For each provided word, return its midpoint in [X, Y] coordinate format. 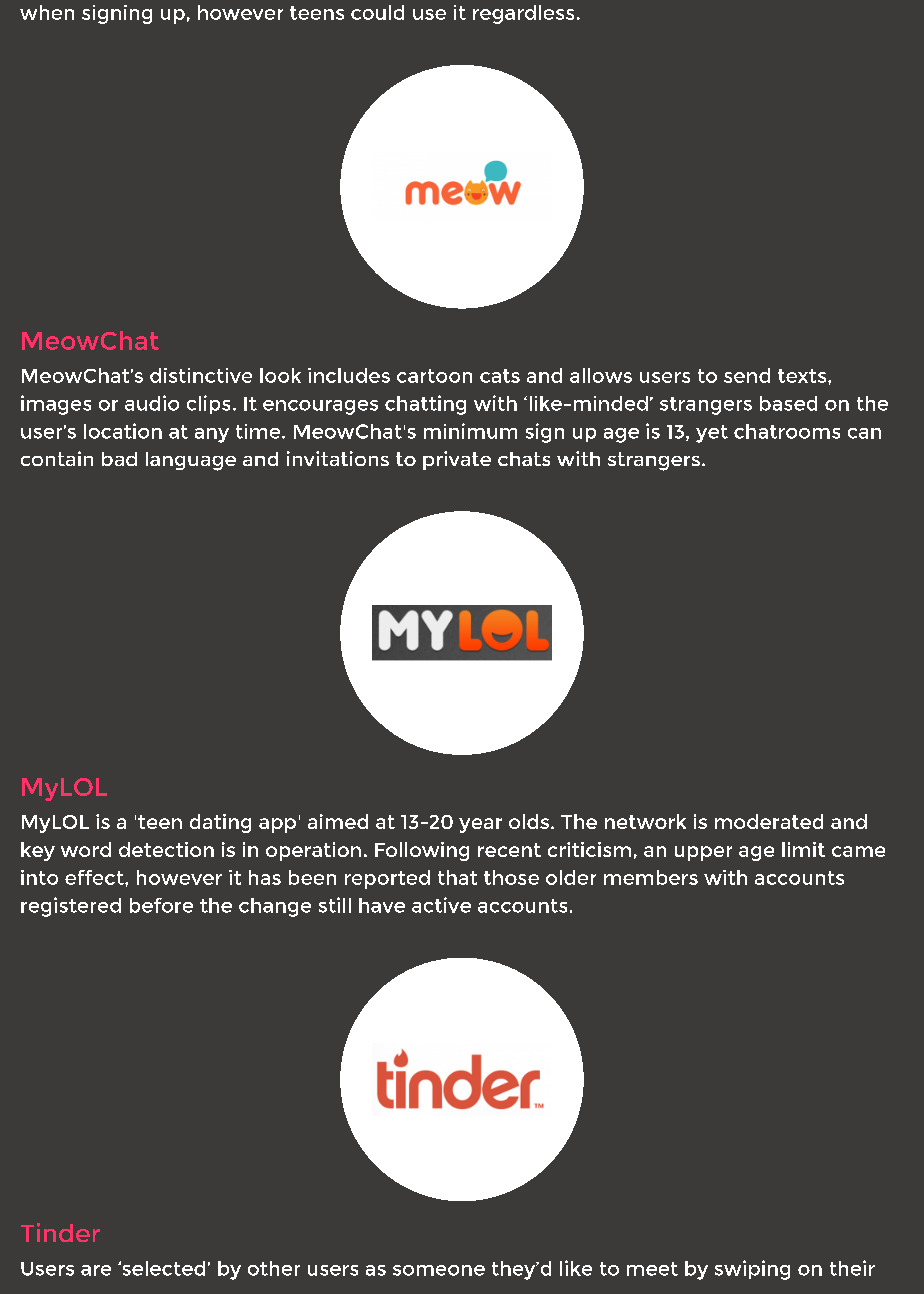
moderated [769, 821]
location [123, 431]
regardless [523, 14]
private [457, 460]
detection [166, 849]
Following [422, 851]
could [377, 12]
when [47, 12]
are [96, 1270]
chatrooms [787, 431]
